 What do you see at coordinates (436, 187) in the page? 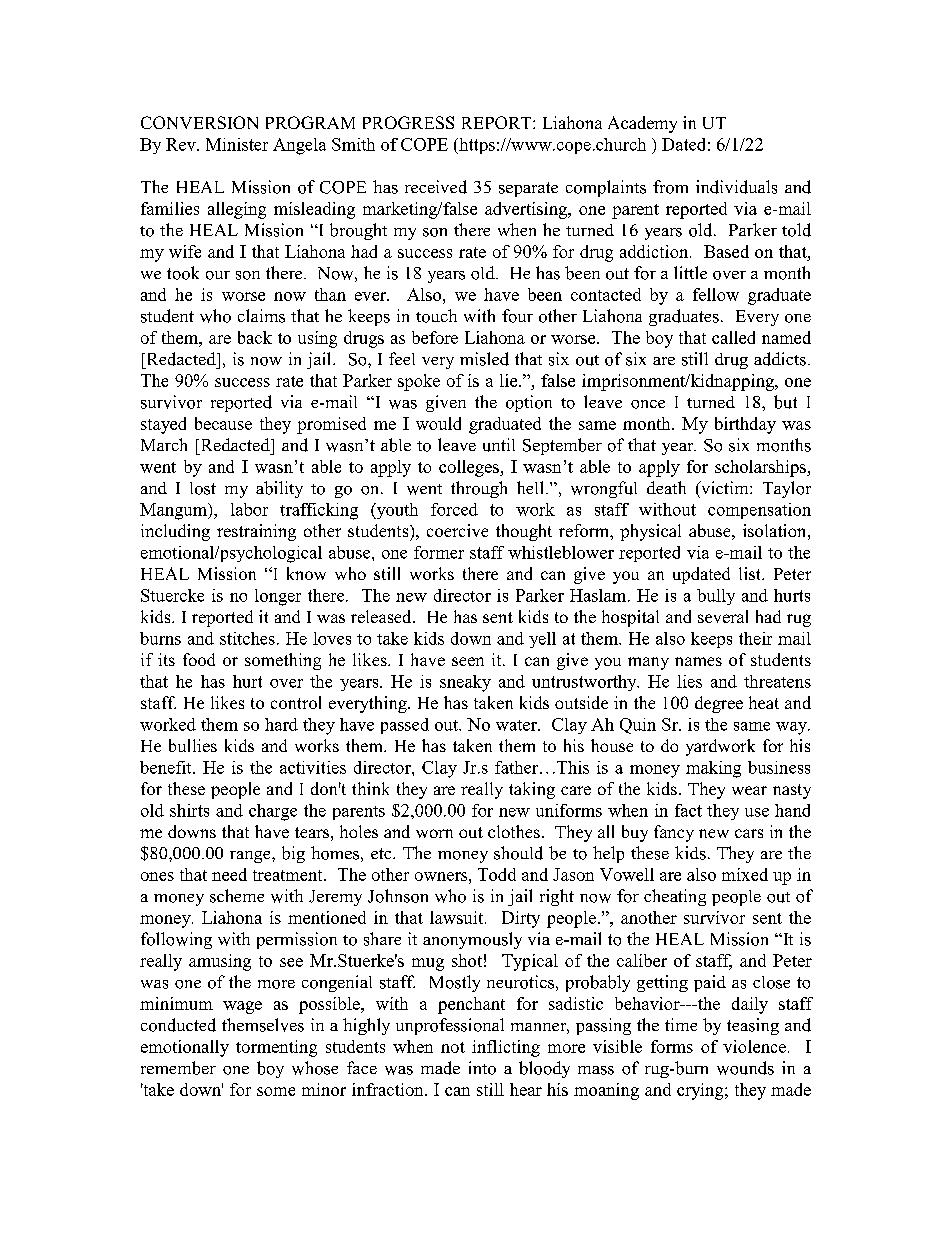
I see `received` at bounding box center [436, 187].
